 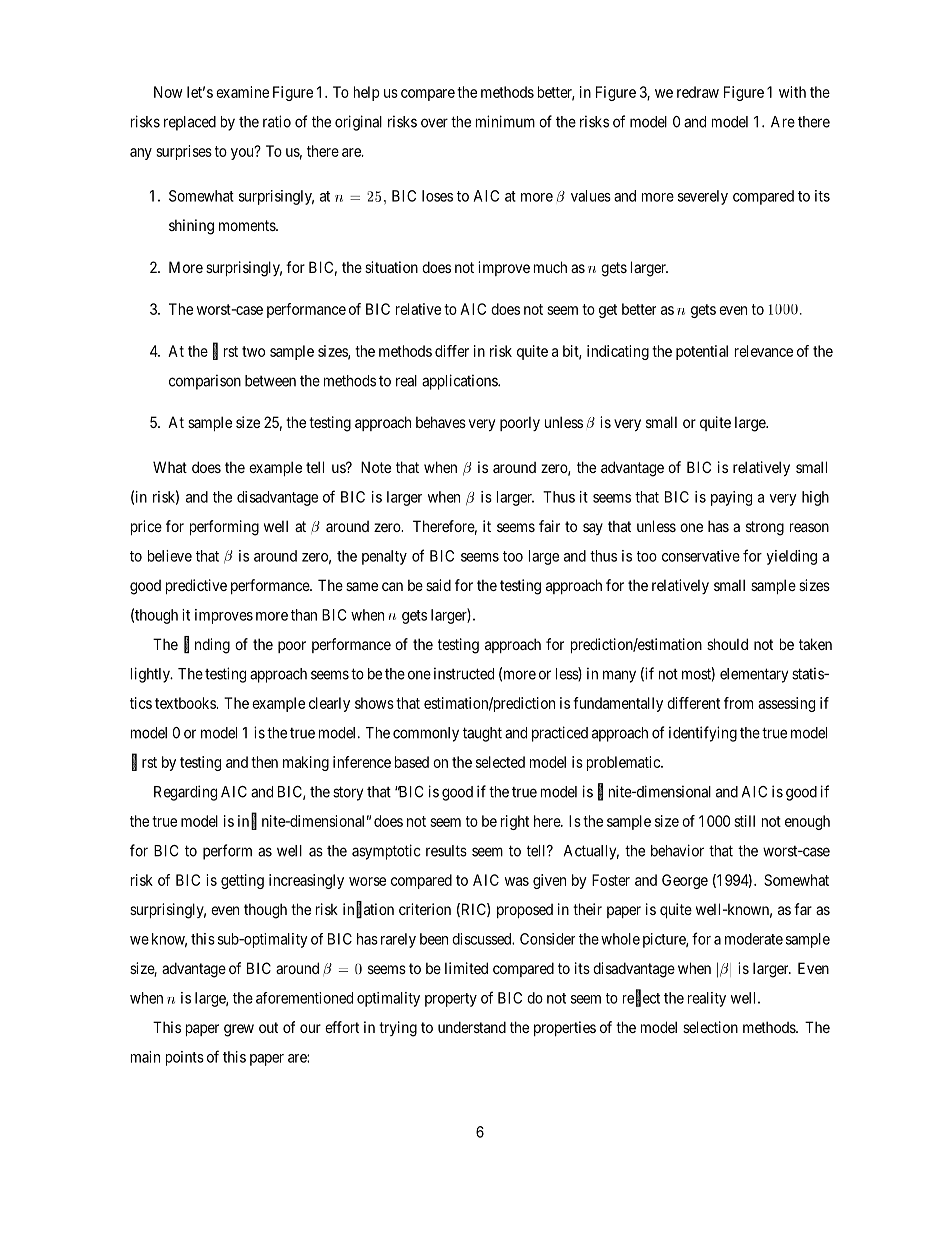 I want to click on replaced, so click(x=190, y=123).
